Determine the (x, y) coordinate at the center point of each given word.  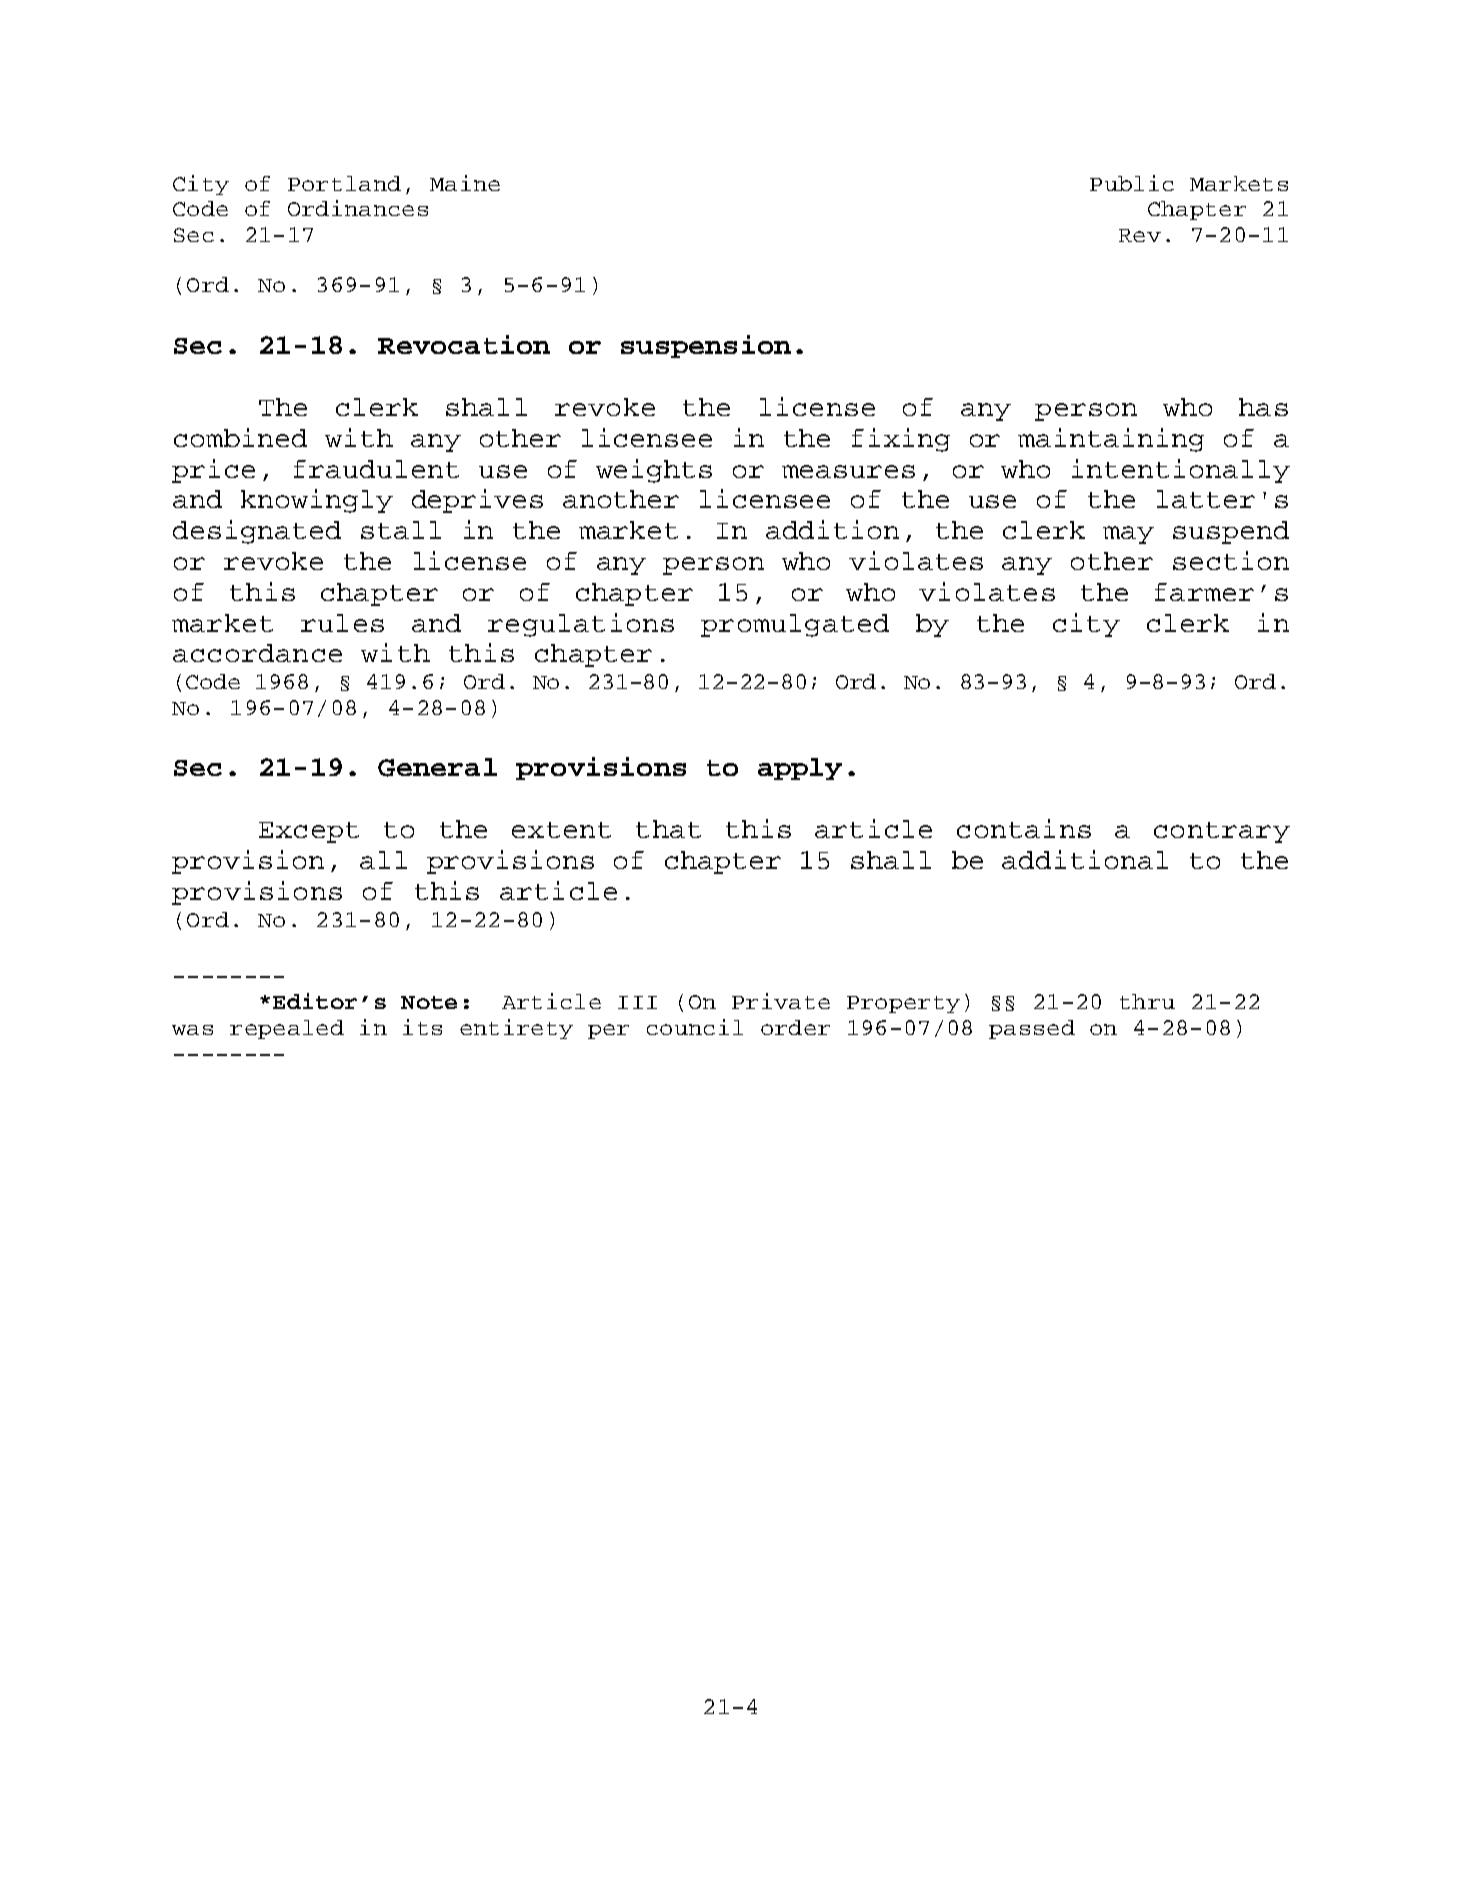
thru (1147, 1001)
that (668, 829)
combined (240, 437)
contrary (1222, 832)
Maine (465, 183)
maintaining (1111, 440)
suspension (706, 346)
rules (342, 623)
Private (781, 1001)
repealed (287, 1029)
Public (1132, 183)
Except (309, 832)
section (1231, 560)
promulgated (795, 625)
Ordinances (358, 208)
